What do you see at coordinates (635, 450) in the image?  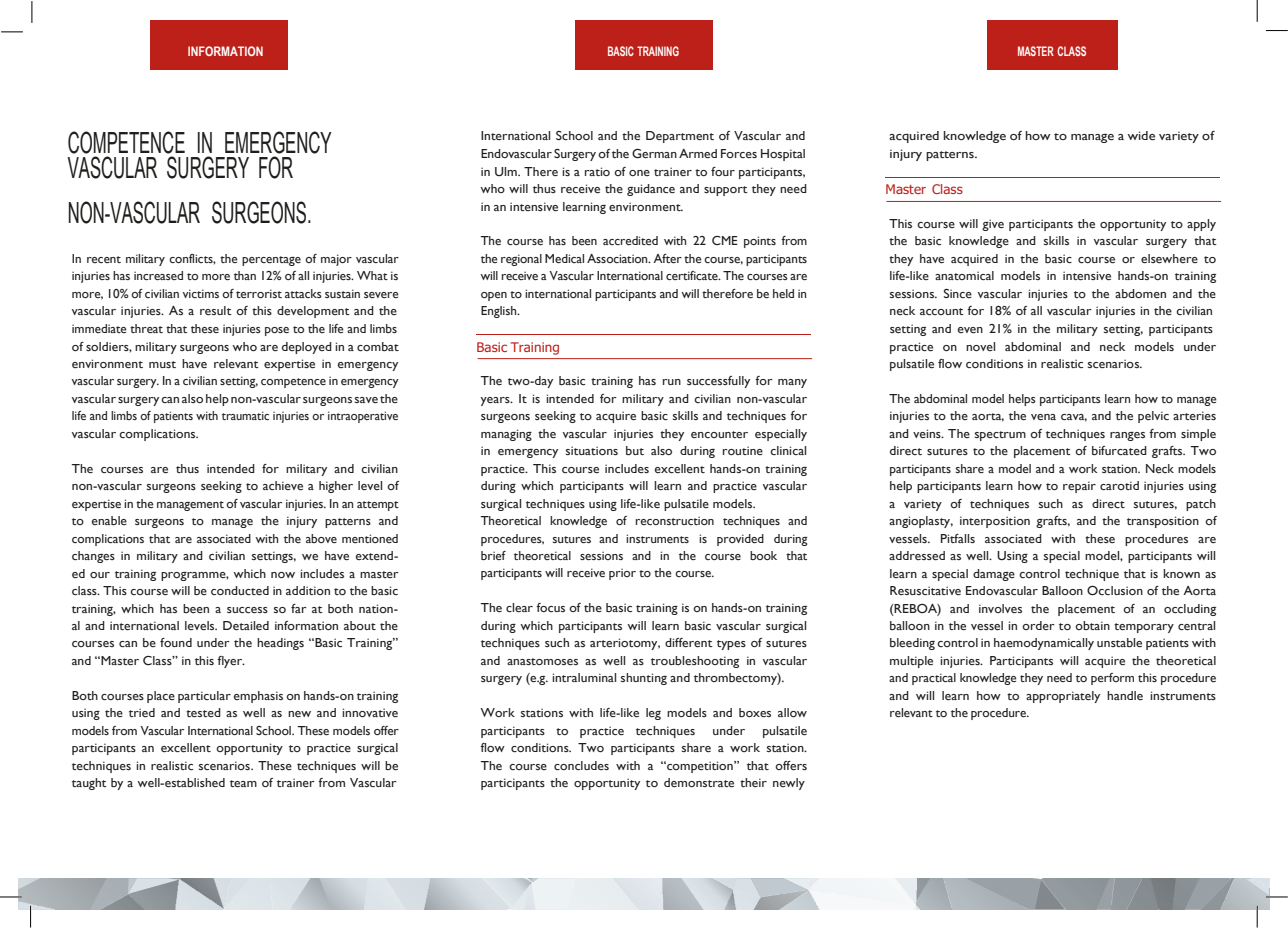 I see `but` at bounding box center [635, 450].
